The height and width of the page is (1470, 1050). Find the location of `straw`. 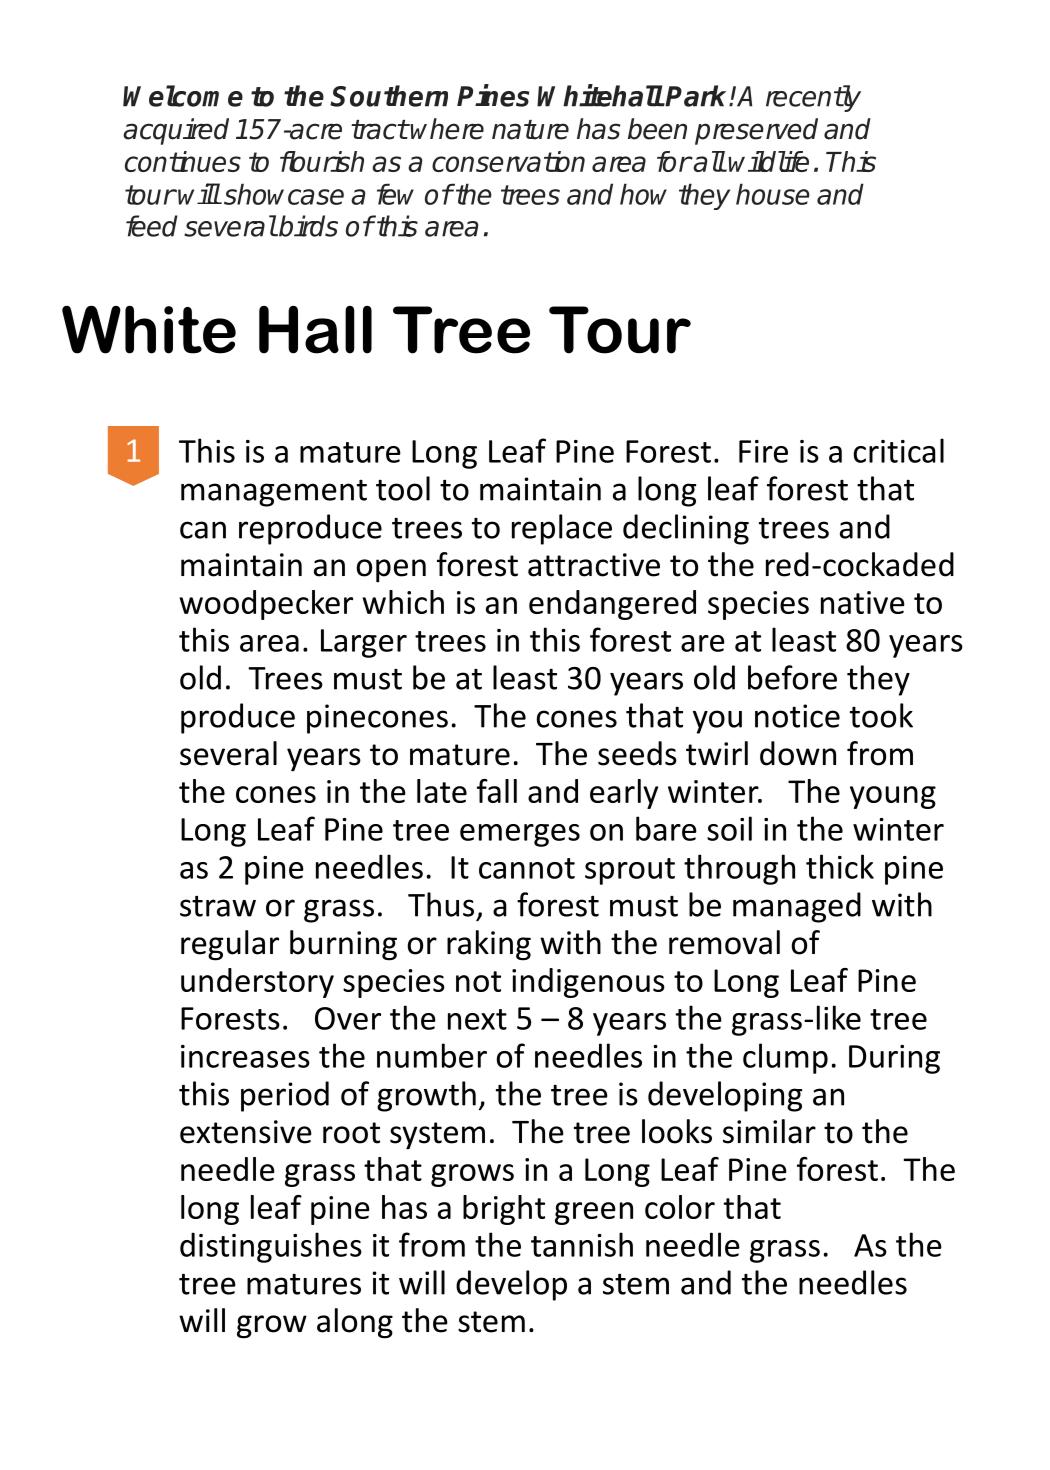

straw is located at coordinates (218, 906).
